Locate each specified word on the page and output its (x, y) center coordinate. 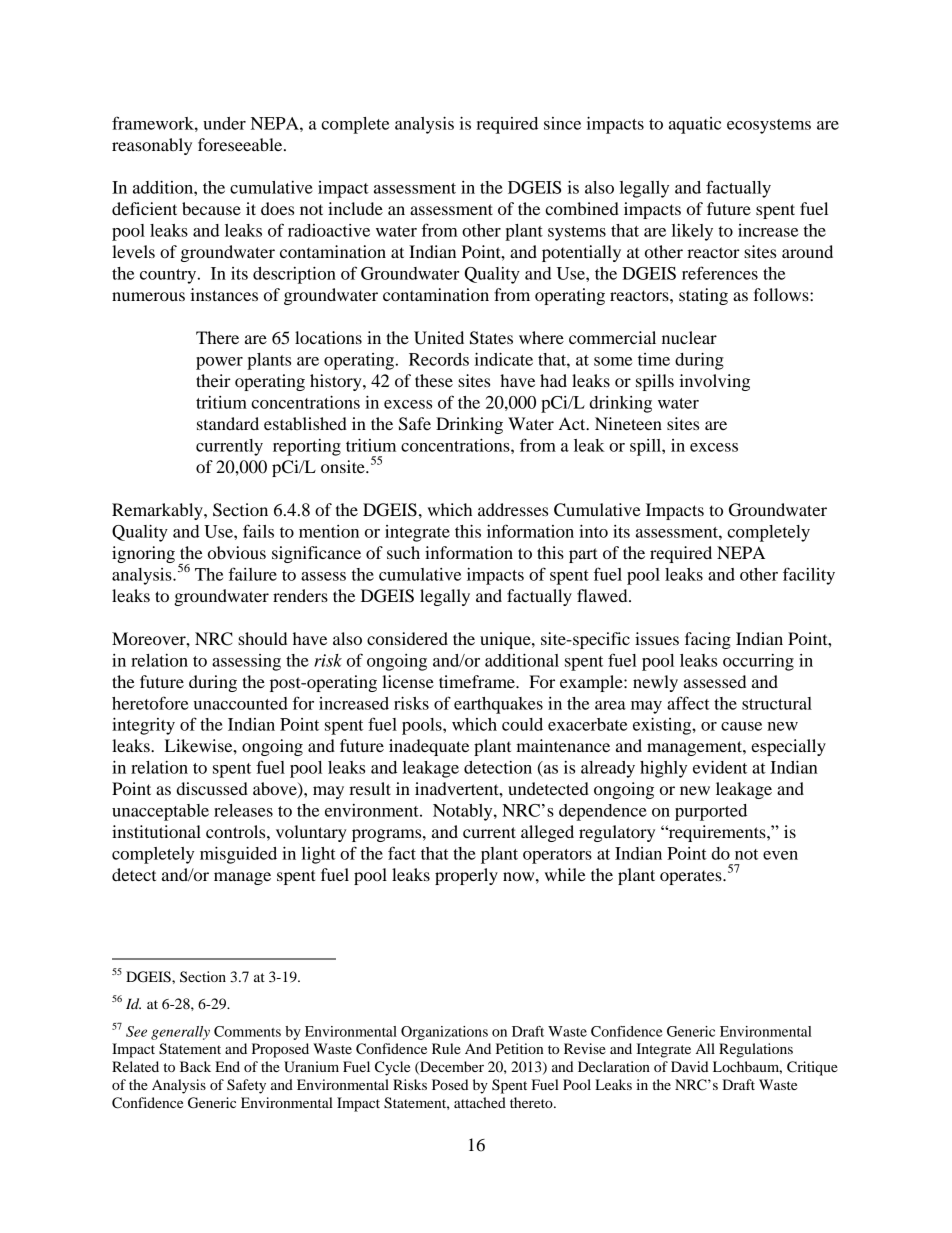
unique (506, 640)
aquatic (695, 125)
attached (480, 1102)
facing (708, 640)
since (562, 123)
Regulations (756, 1050)
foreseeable (241, 144)
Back (195, 1066)
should (262, 638)
